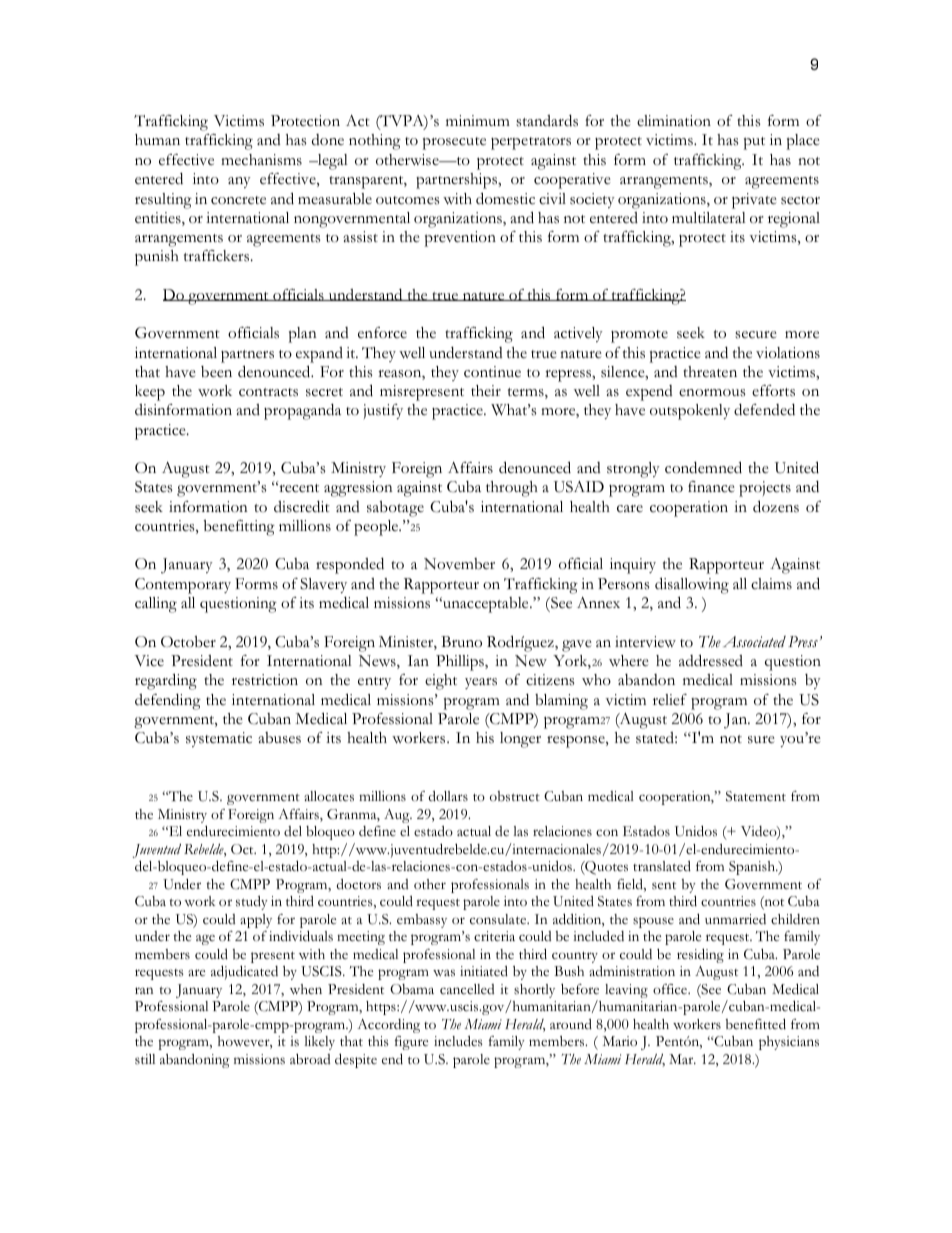 Image resolution: width=952 pixels, height=1233 pixels. Describe the element at coordinates (454, 143) in the image. I see `prosecute` at that location.
